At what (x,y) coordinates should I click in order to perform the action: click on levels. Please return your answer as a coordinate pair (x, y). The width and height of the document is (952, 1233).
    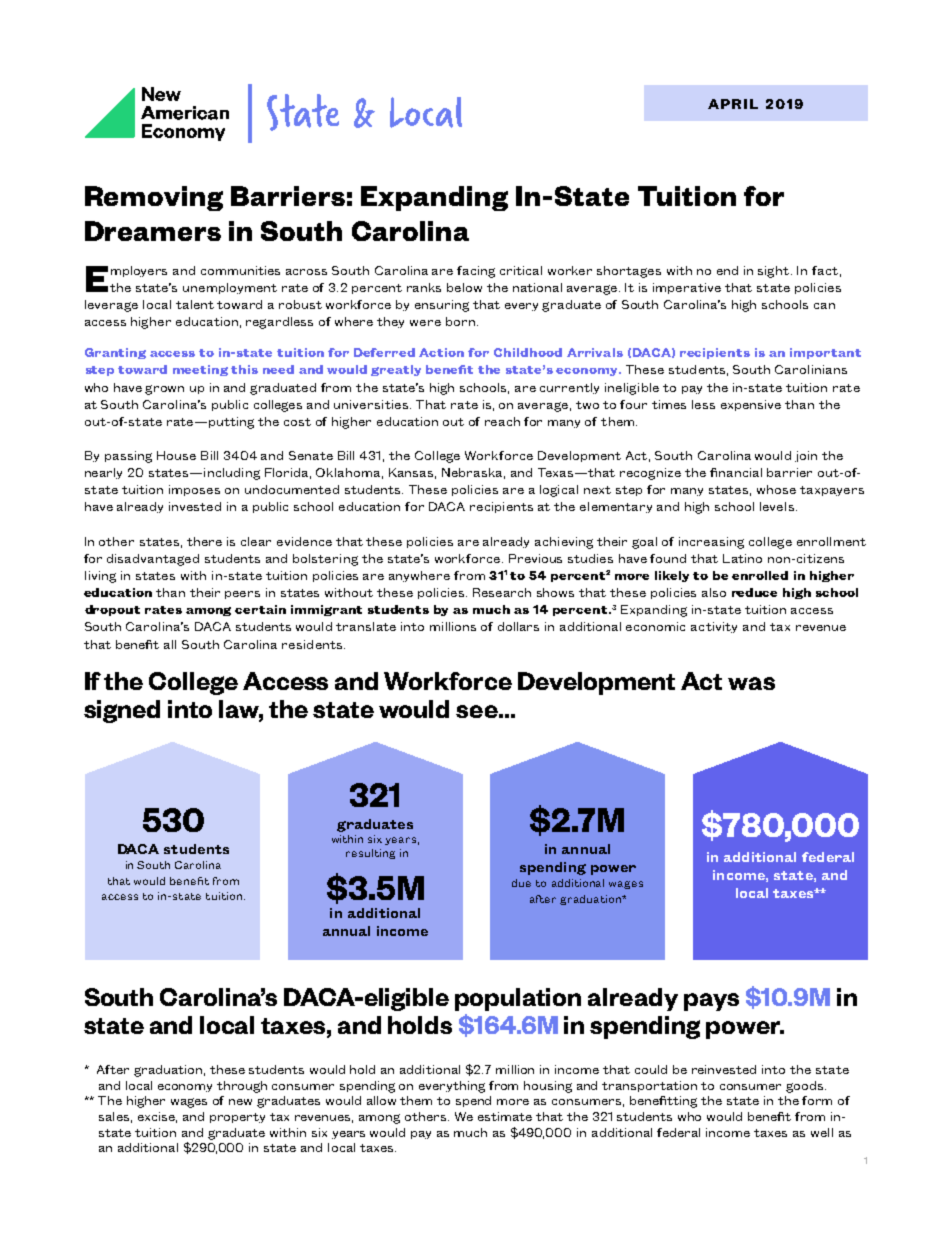
    Looking at the image, I should click on (777, 506).
